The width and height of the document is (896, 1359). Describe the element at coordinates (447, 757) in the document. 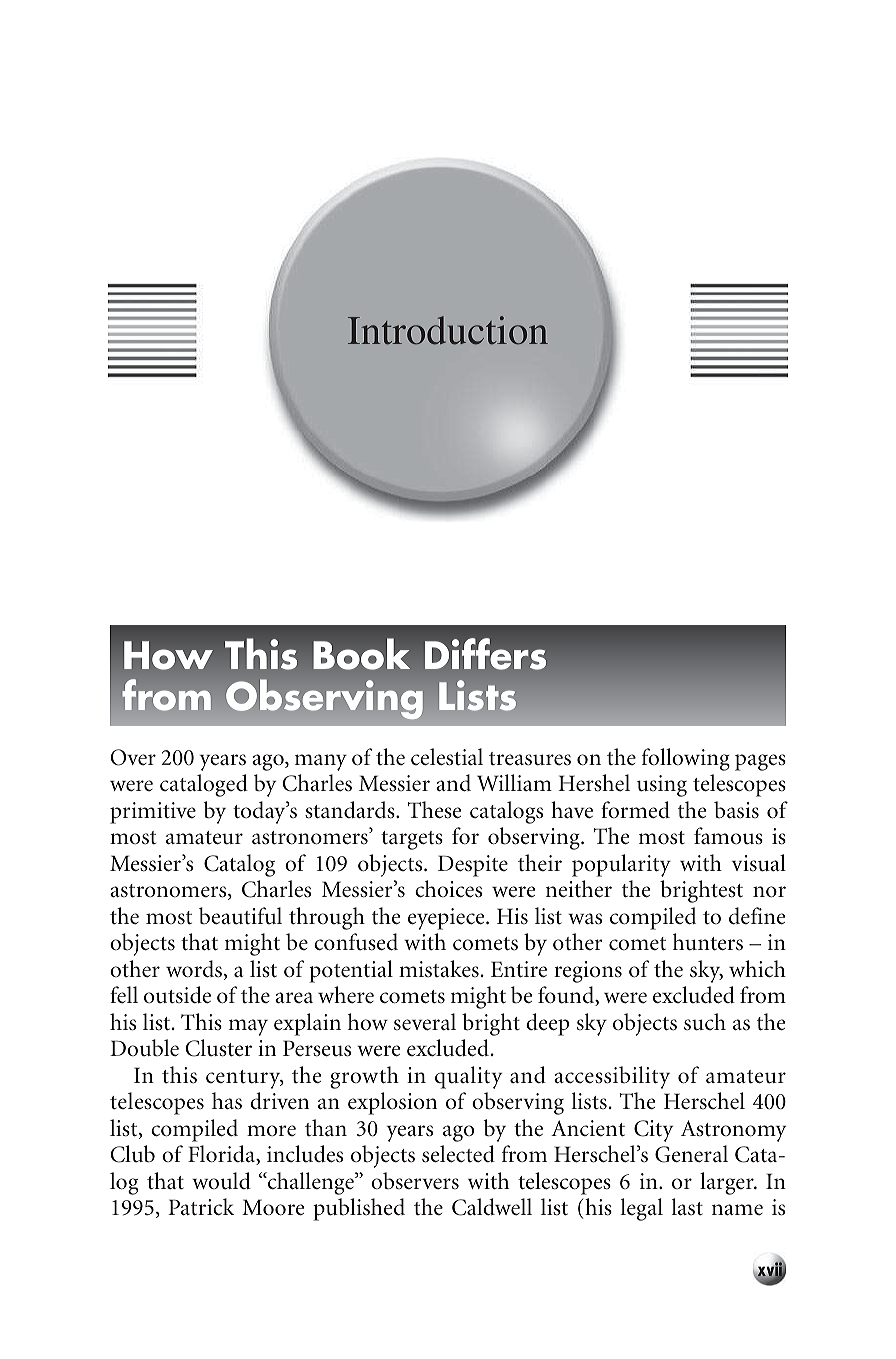

I see `celestial` at that location.
